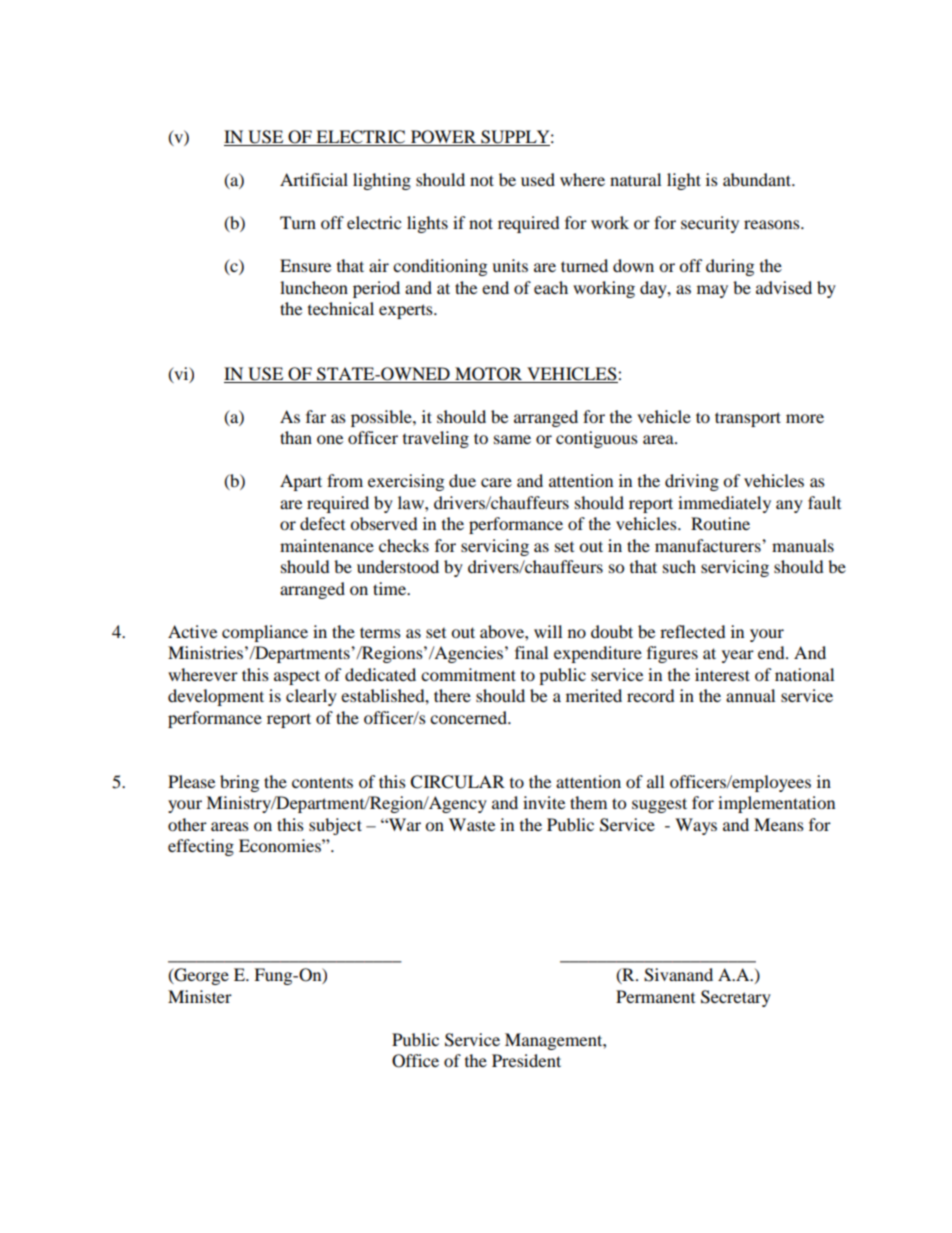  I want to click on bring, so click(239, 783).
